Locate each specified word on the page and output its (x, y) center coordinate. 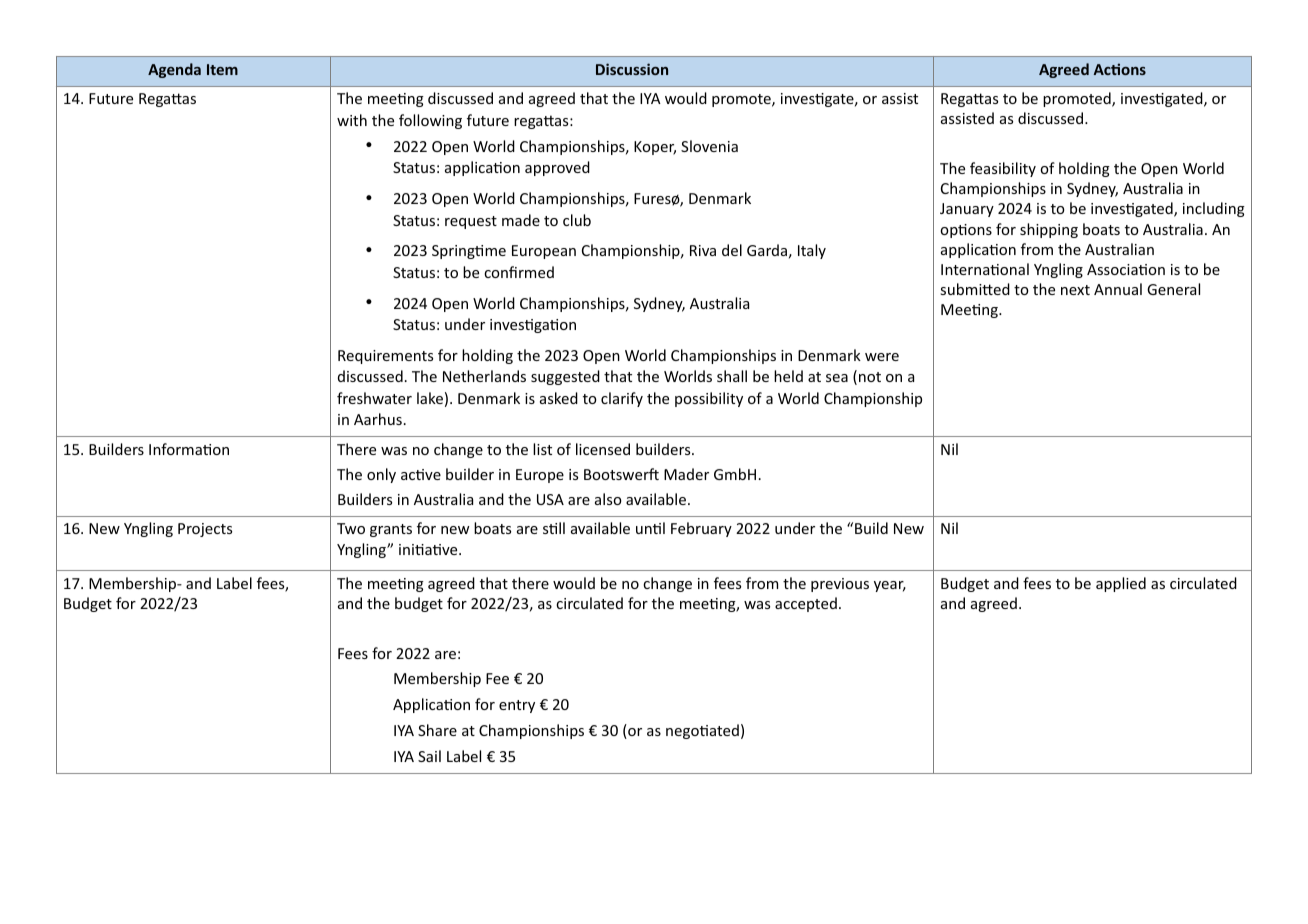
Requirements (385, 357)
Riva (703, 250)
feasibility (1003, 169)
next (1075, 290)
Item (222, 69)
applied (1121, 584)
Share (437, 730)
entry (517, 706)
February (701, 529)
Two (351, 528)
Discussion (632, 69)
